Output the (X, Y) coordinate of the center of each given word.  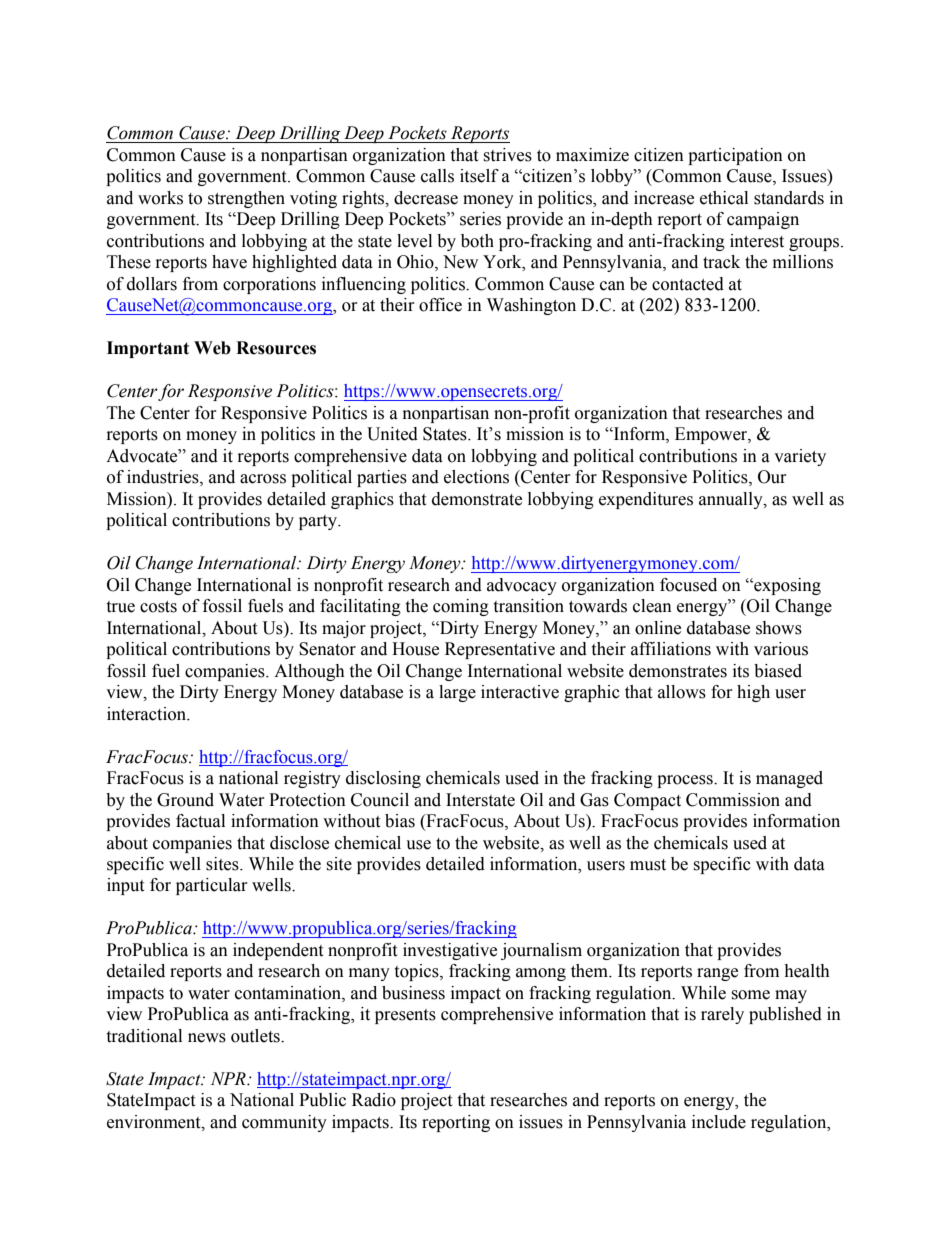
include (719, 1122)
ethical (724, 198)
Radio (374, 1100)
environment (155, 1122)
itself (479, 176)
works (160, 198)
